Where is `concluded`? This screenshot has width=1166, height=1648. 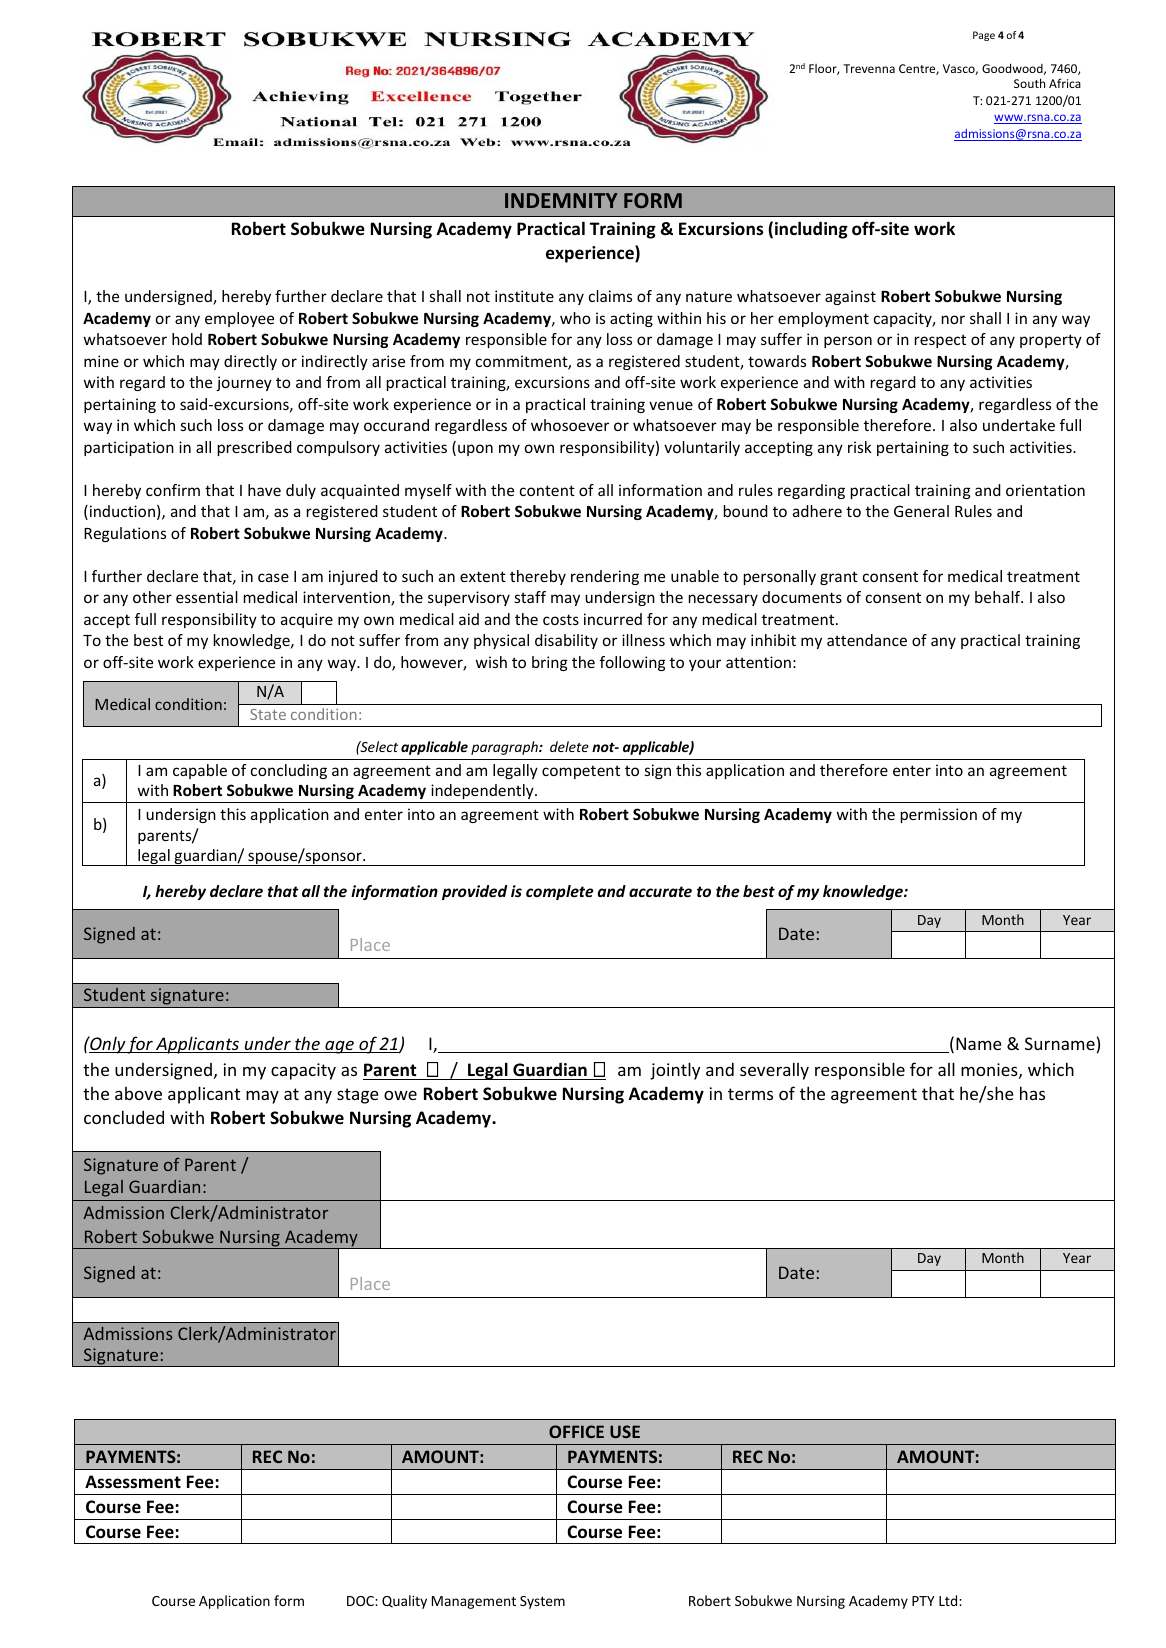 concluded is located at coordinates (124, 1117).
